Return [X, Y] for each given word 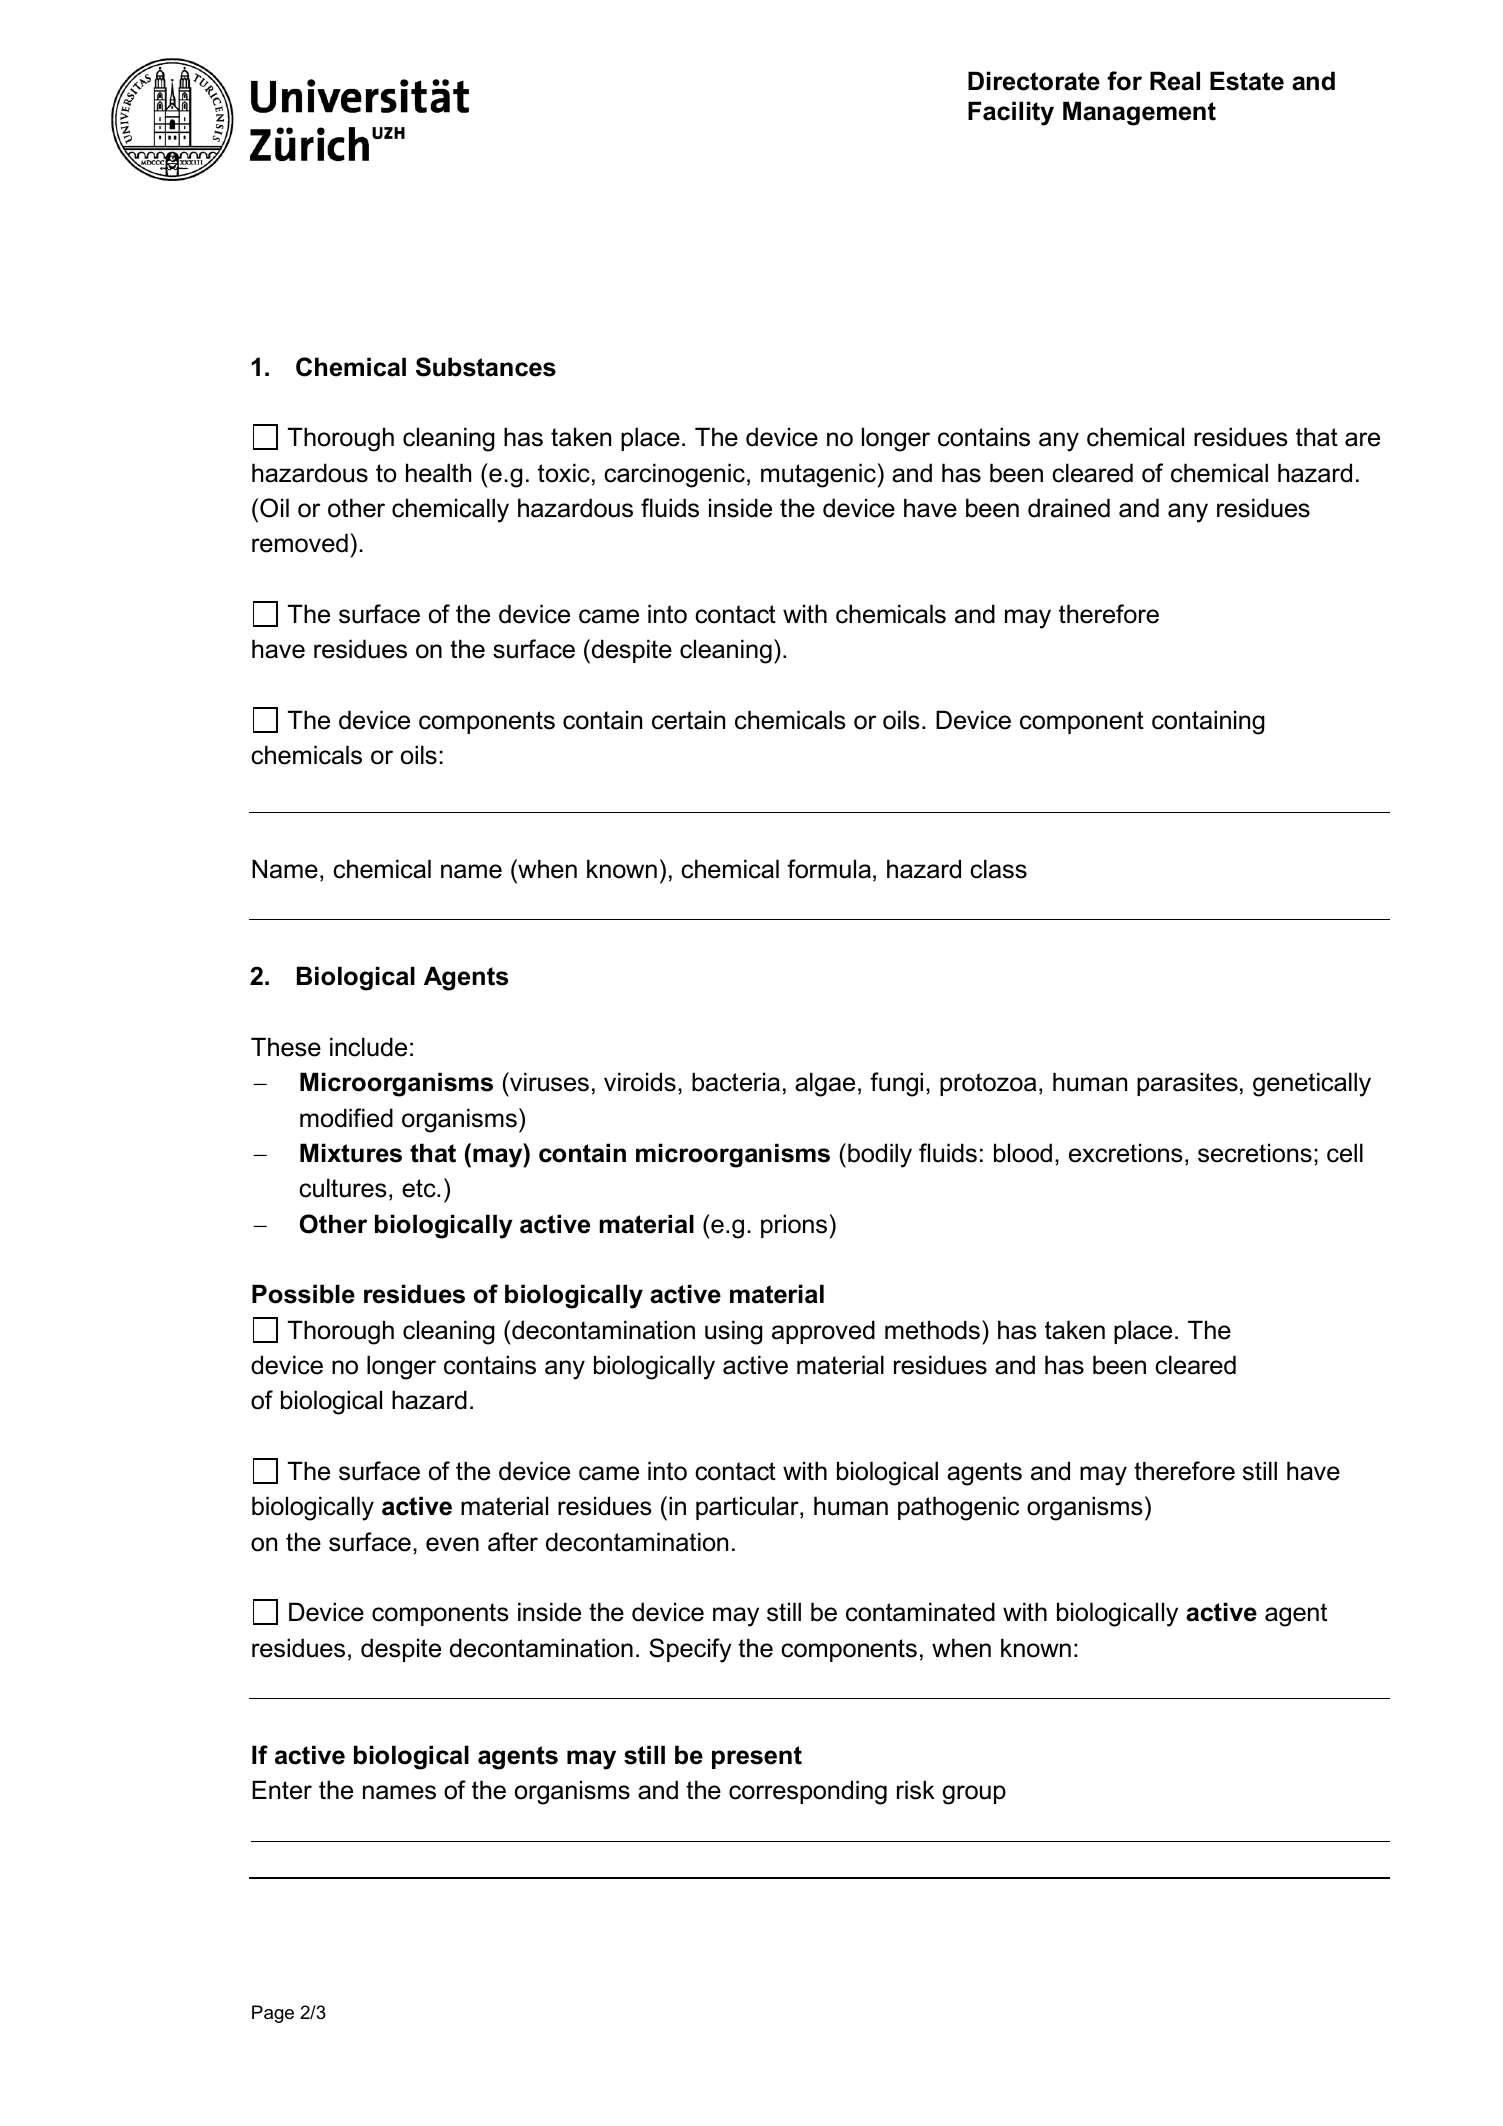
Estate [1247, 81]
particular [748, 1508]
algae [825, 1084]
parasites [1187, 1084]
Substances [486, 367]
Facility [1011, 113]
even [452, 1544]
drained [1069, 508]
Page [273, 2014]
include [368, 1047]
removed [300, 543]
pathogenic [958, 1508]
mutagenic [818, 475]
